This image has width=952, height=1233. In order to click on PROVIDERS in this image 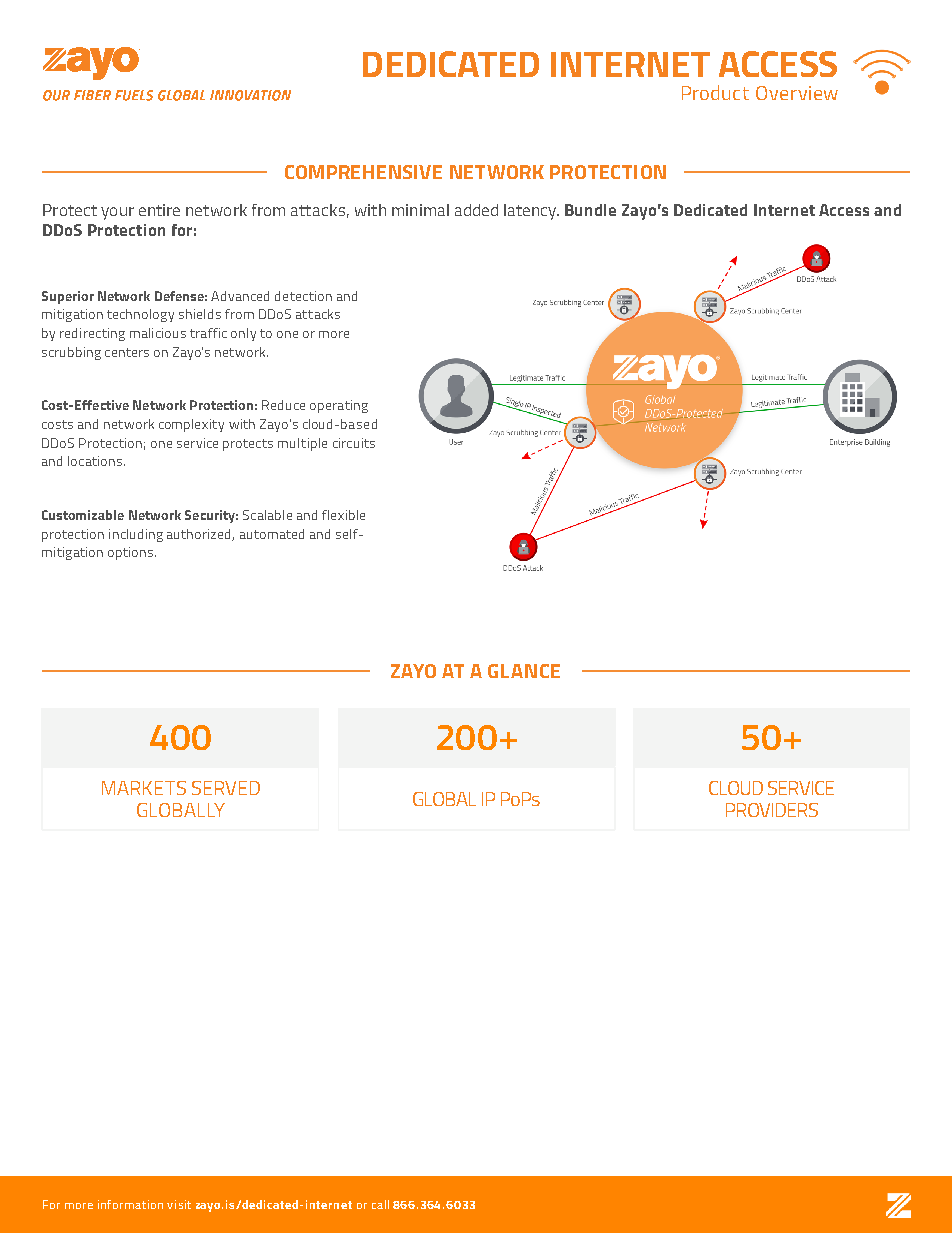, I will do `click(772, 810)`.
